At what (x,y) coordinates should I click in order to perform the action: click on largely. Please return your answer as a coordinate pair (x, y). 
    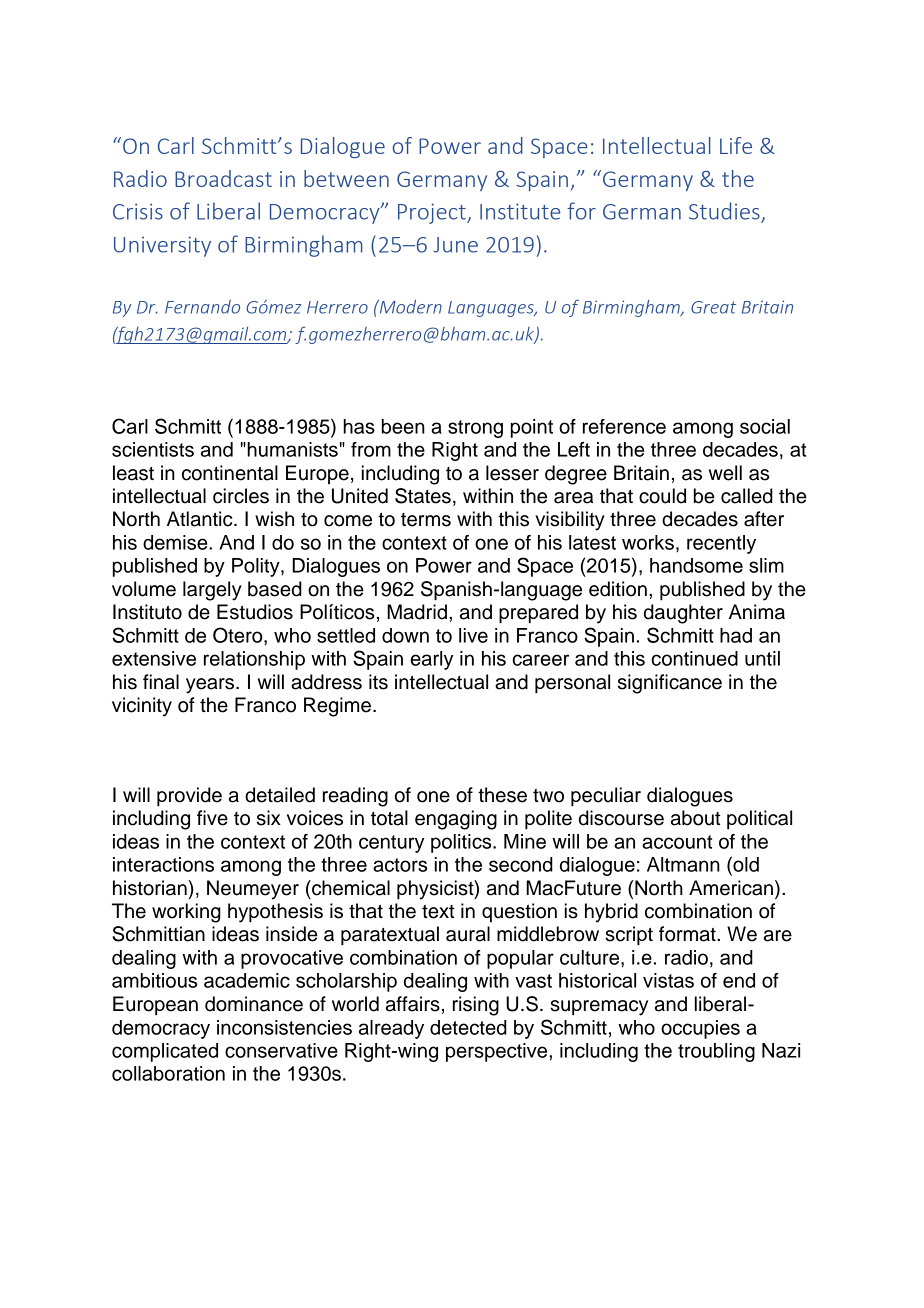
    Looking at the image, I should click on (212, 591).
